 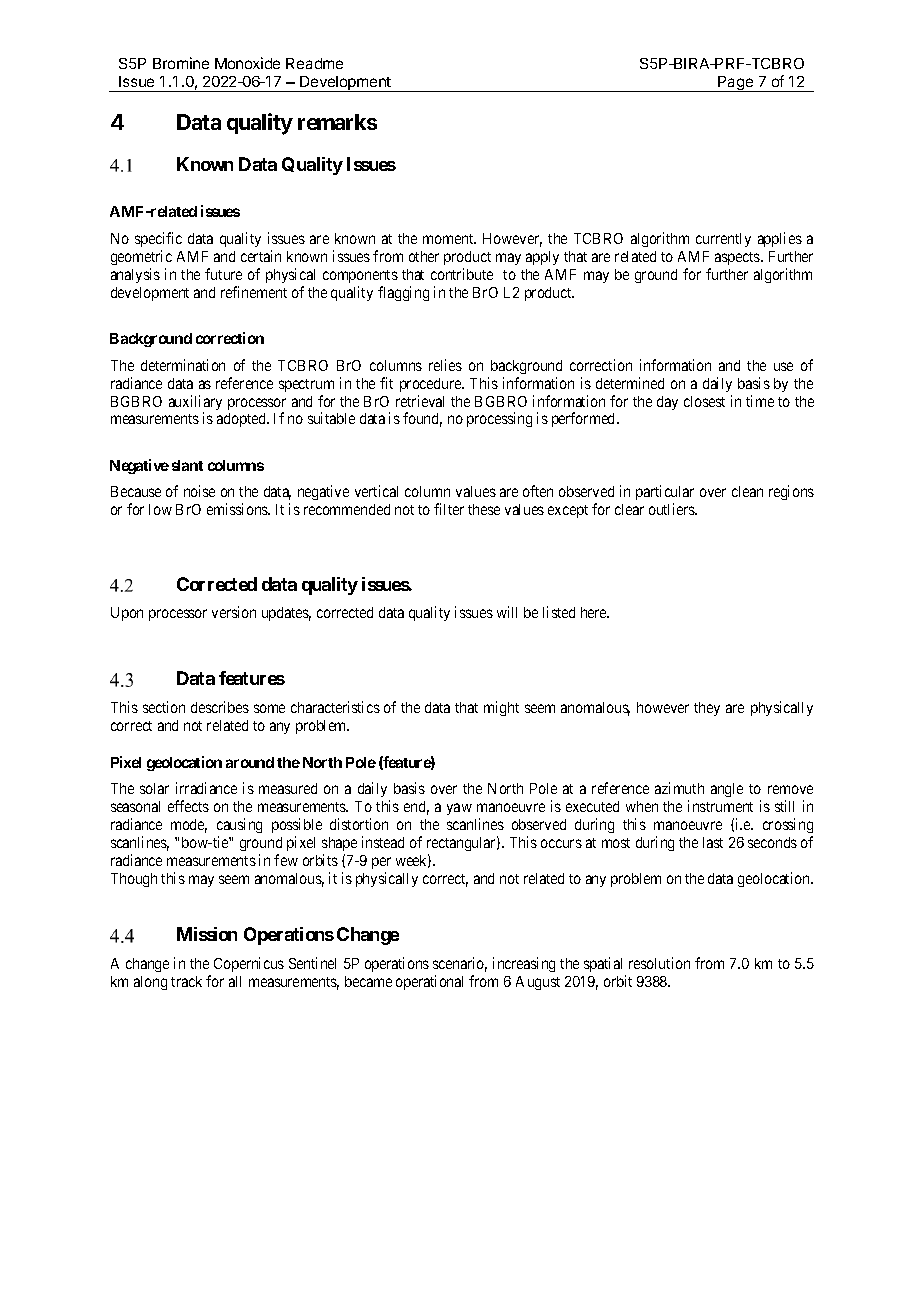 I want to click on outliers, so click(x=673, y=509).
